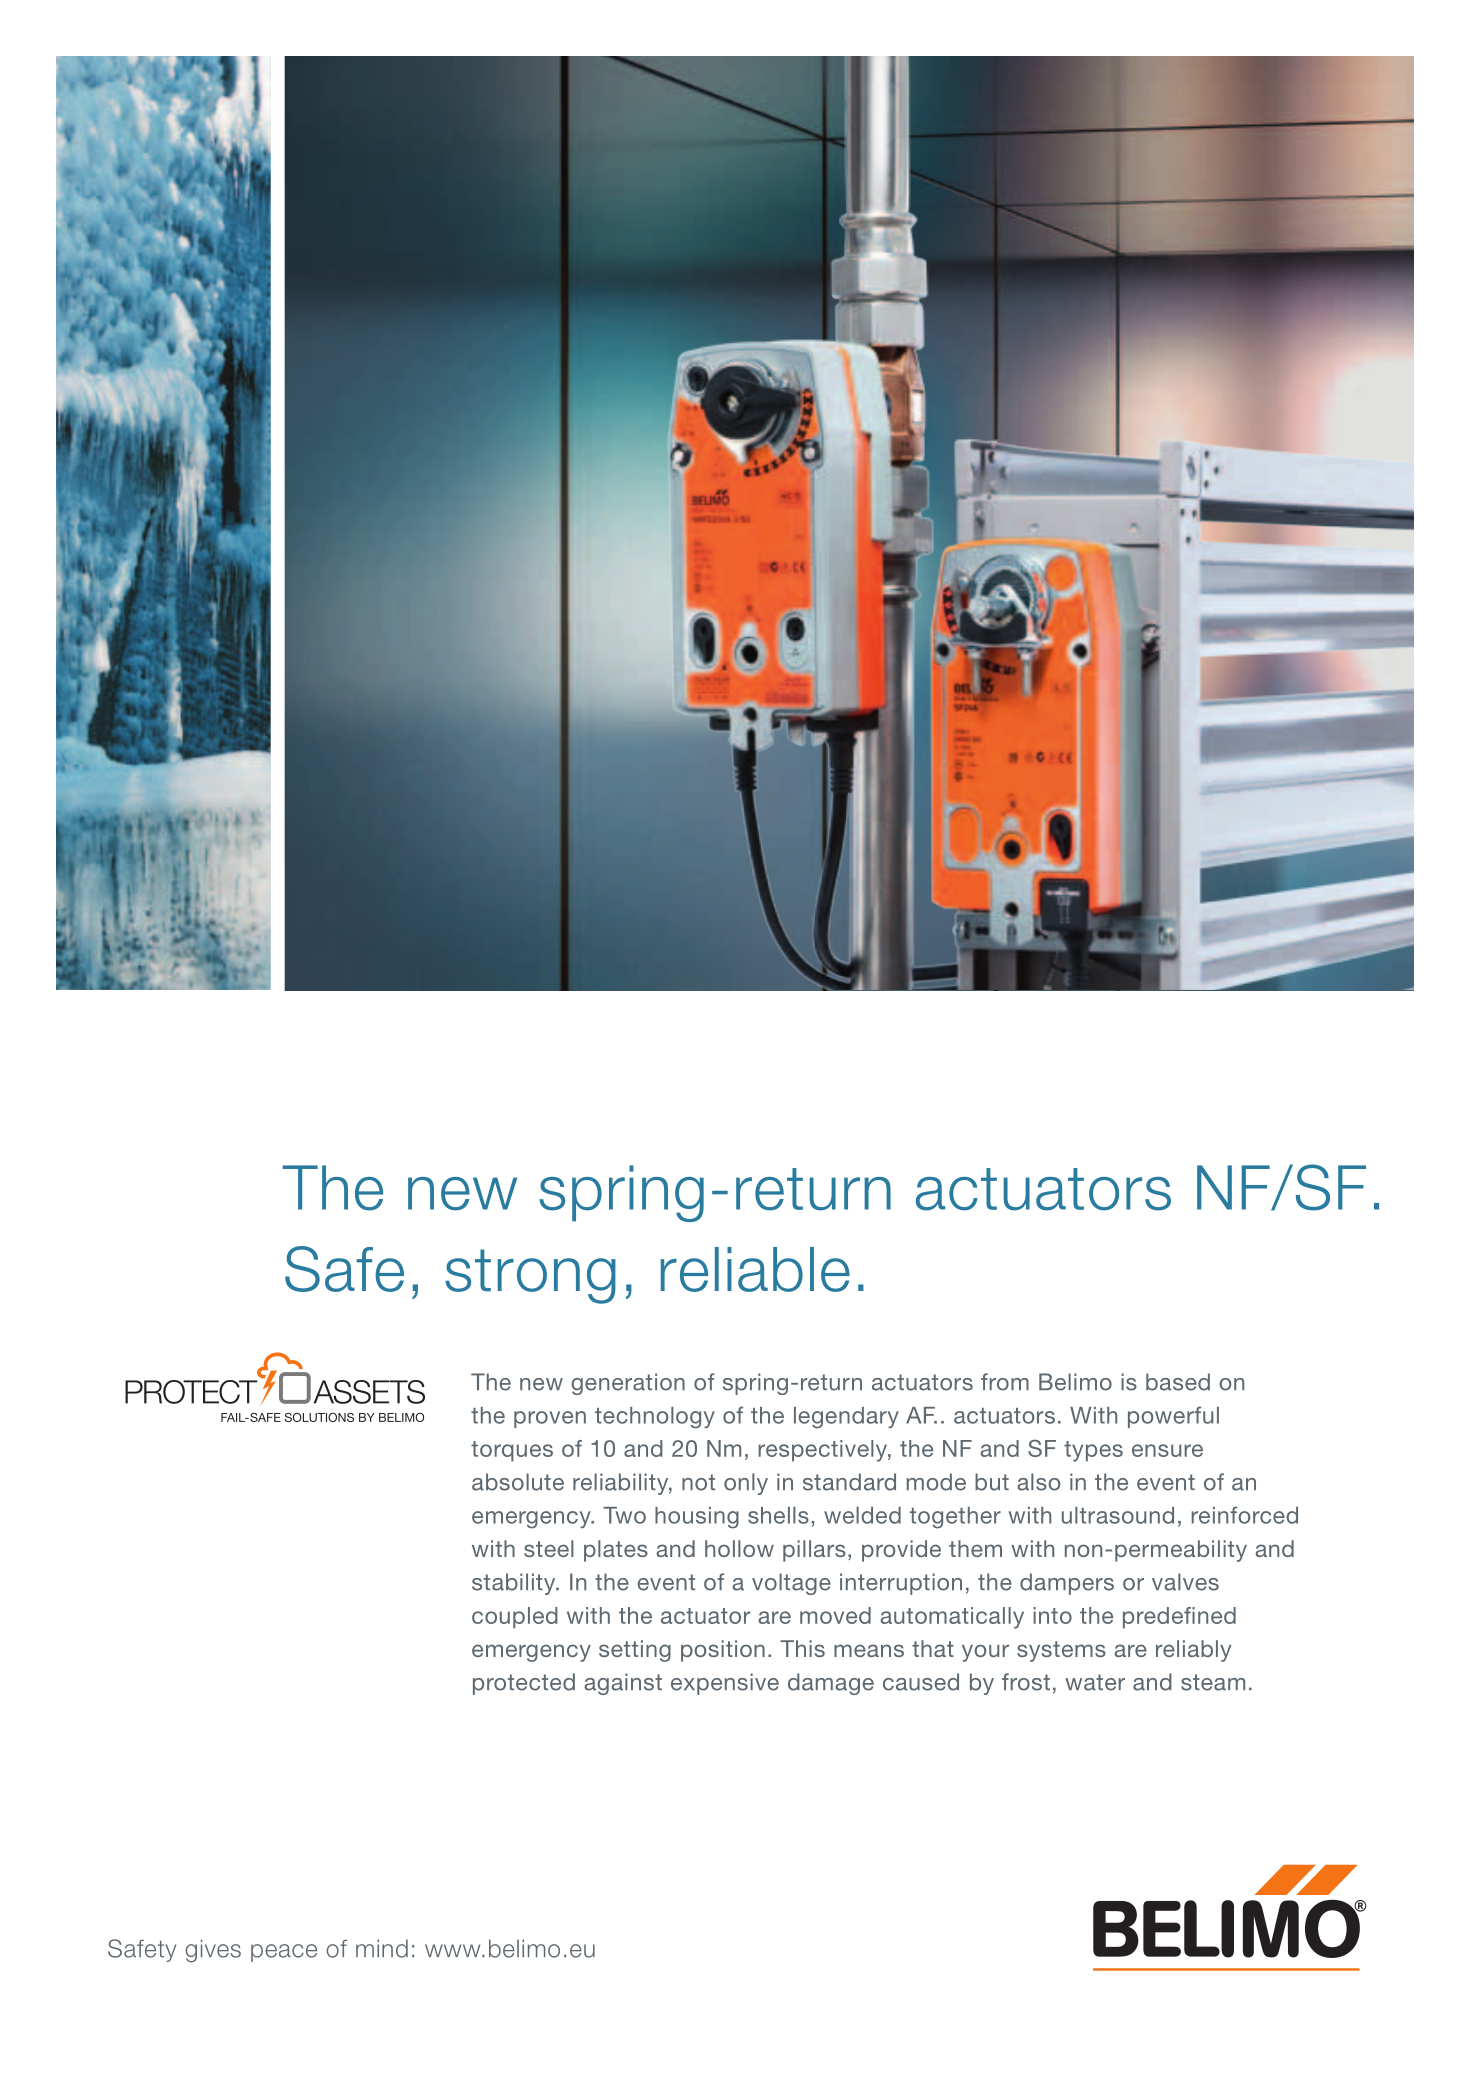  What do you see at coordinates (1213, 1682) in the document?
I see `steam` at bounding box center [1213, 1682].
